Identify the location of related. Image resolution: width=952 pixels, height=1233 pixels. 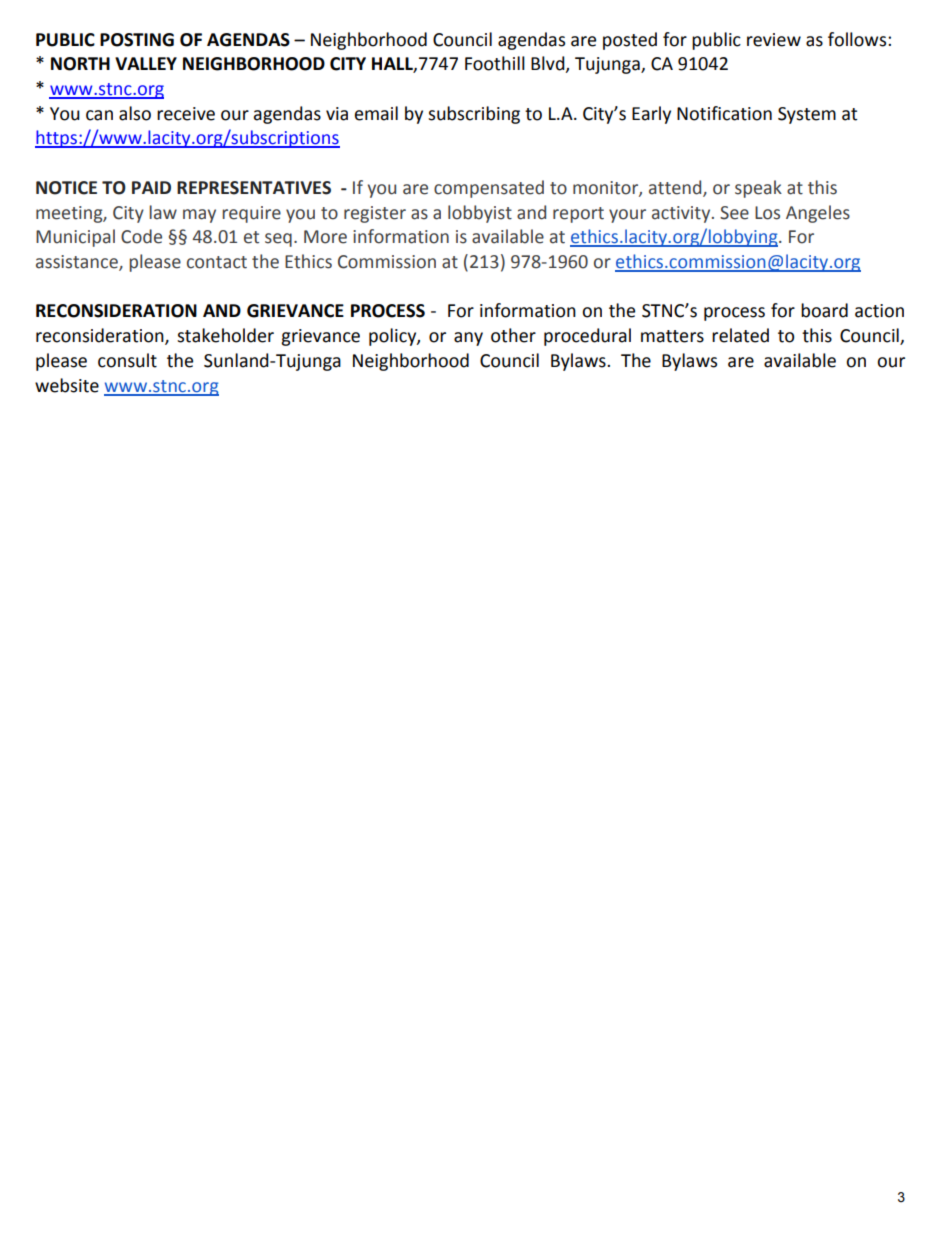
(740, 335).
